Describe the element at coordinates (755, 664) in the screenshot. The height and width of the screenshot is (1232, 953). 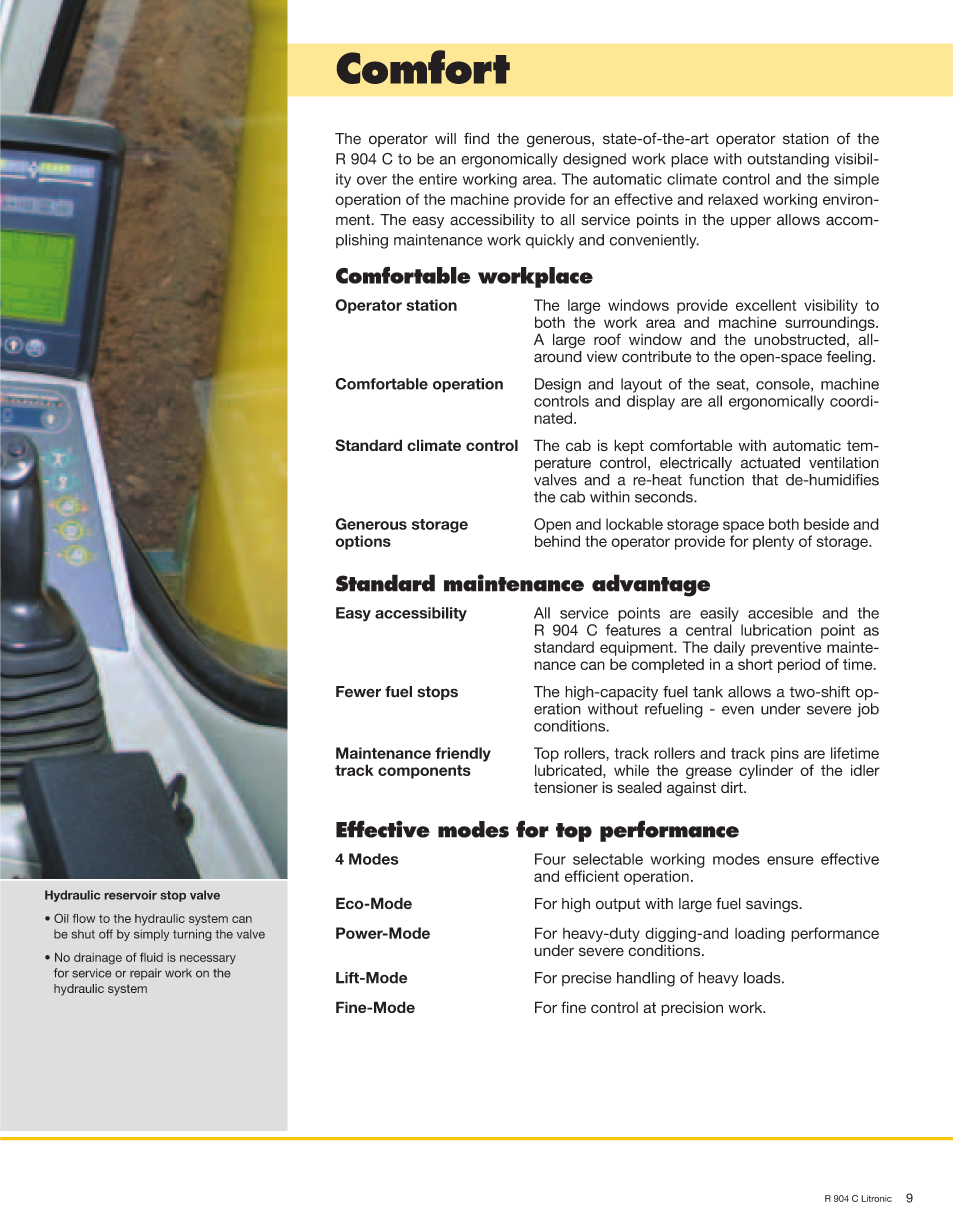
I see `short` at that location.
